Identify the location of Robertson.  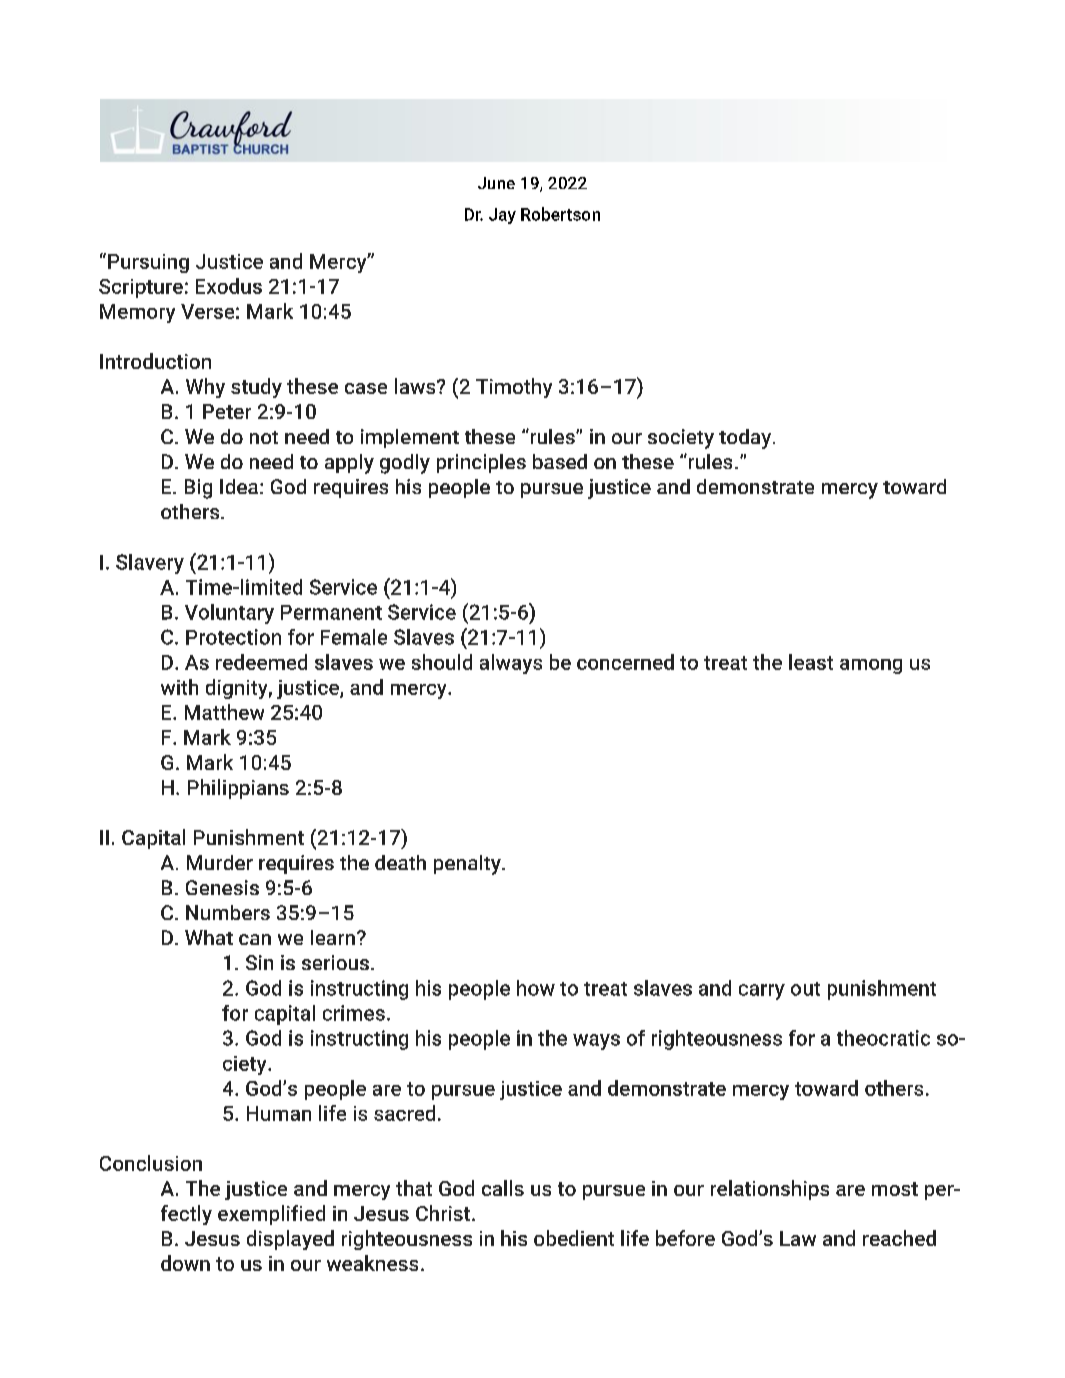
(560, 214).
